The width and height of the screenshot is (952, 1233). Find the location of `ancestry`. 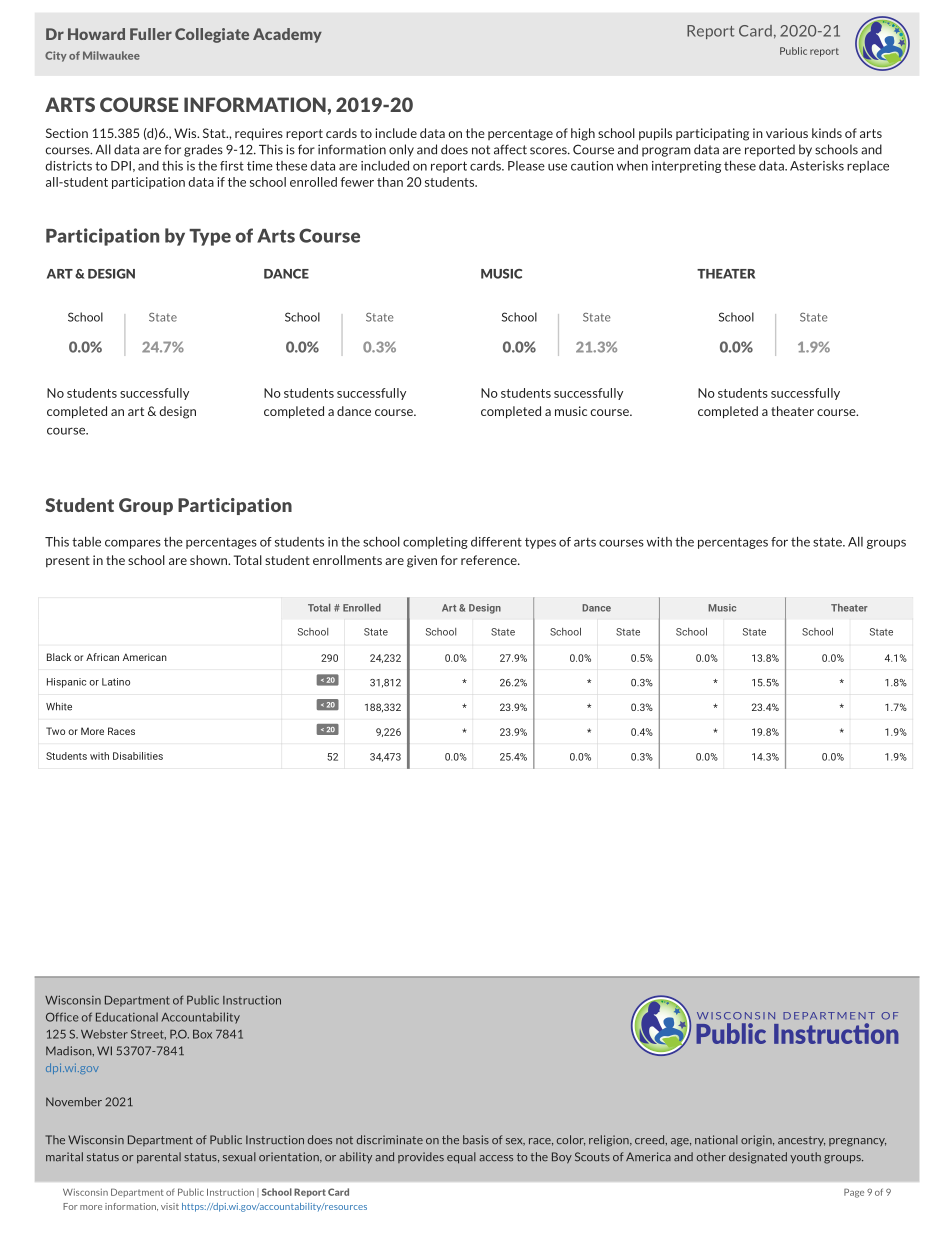

ancestry is located at coordinates (801, 1141).
